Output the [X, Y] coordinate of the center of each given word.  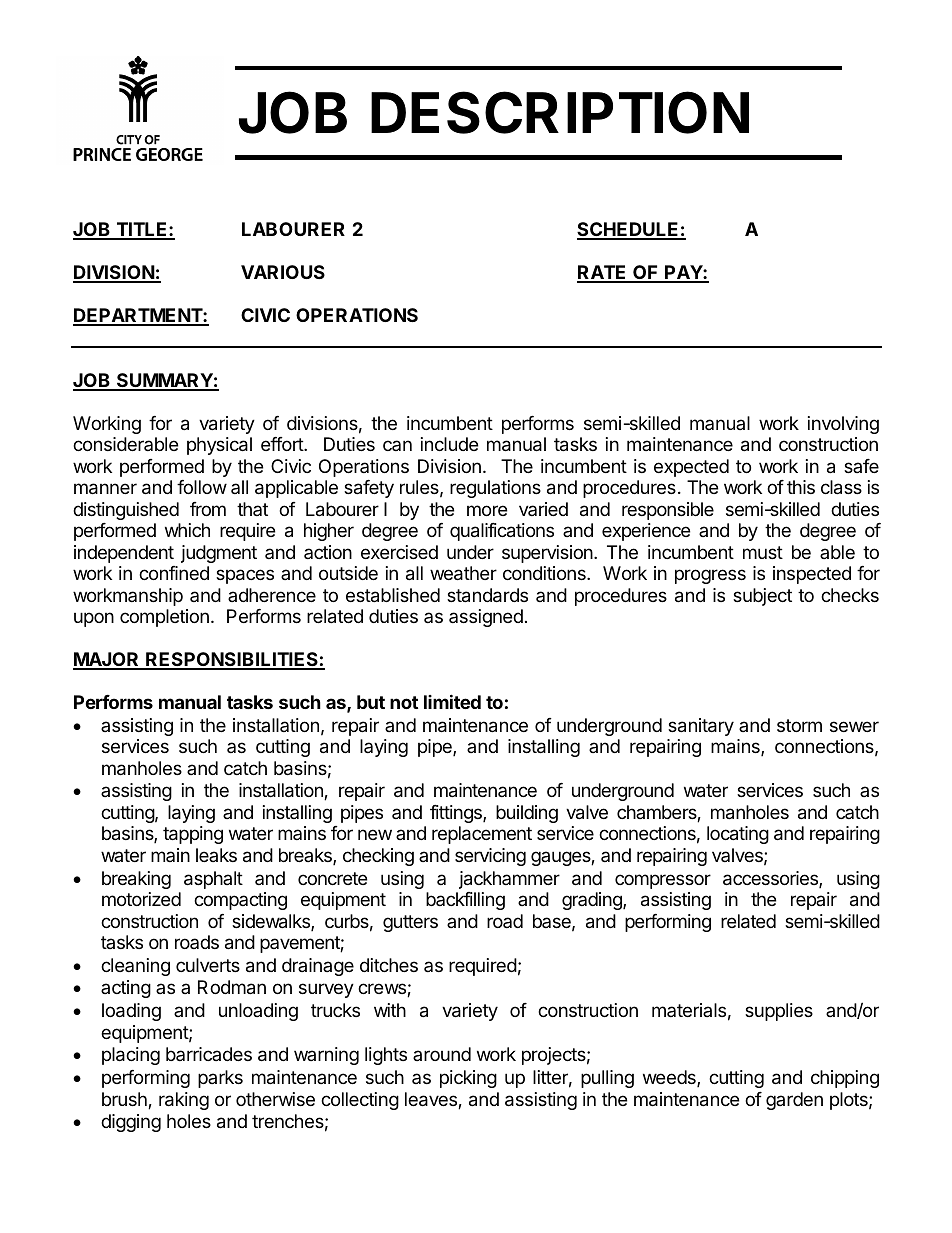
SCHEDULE [629, 230]
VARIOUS [283, 272]
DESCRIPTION [560, 112]
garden [794, 1101]
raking [184, 1101]
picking [468, 1079]
